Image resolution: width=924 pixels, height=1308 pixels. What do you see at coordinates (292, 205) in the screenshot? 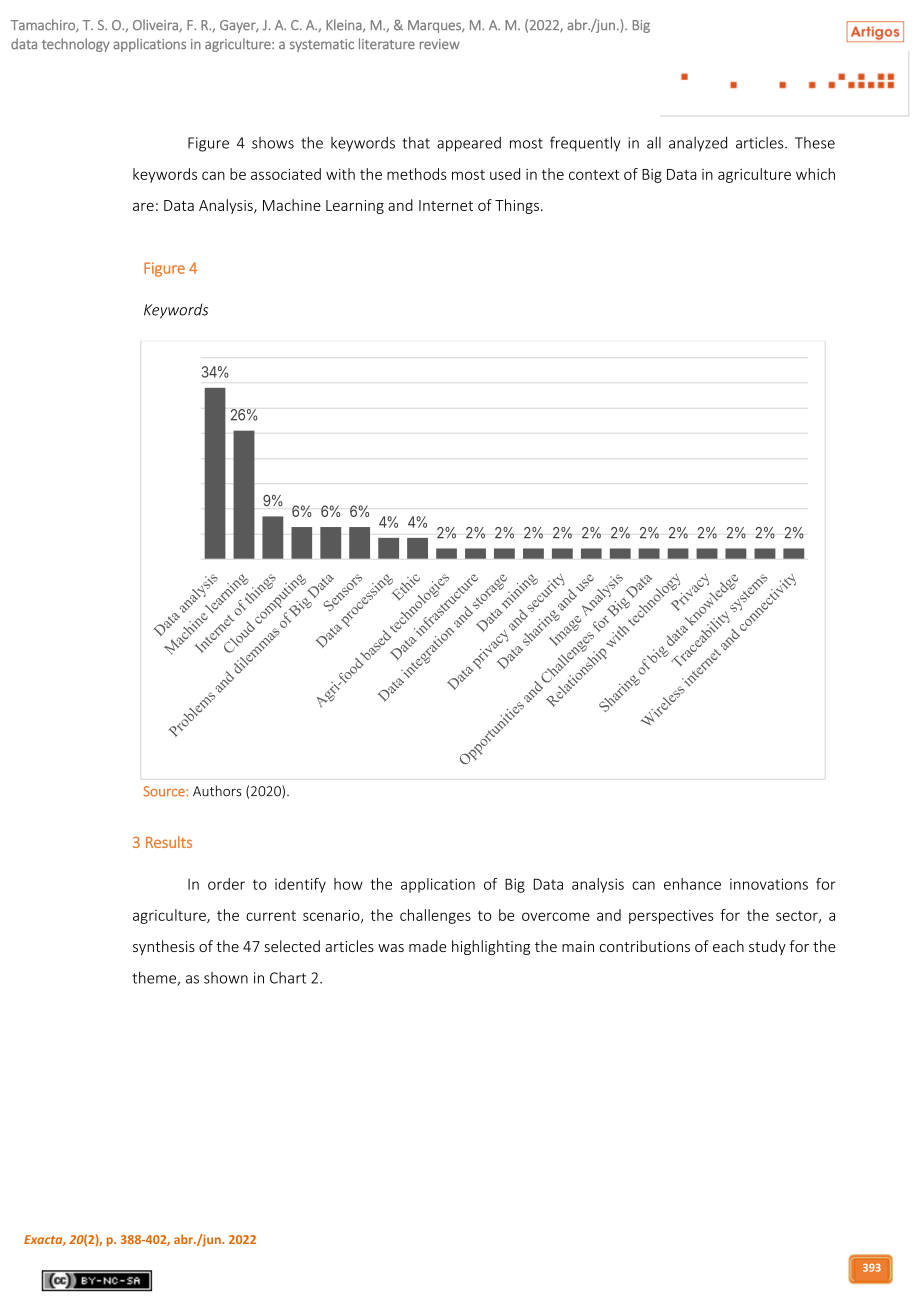
I see `Machine` at bounding box center [292, 205].
